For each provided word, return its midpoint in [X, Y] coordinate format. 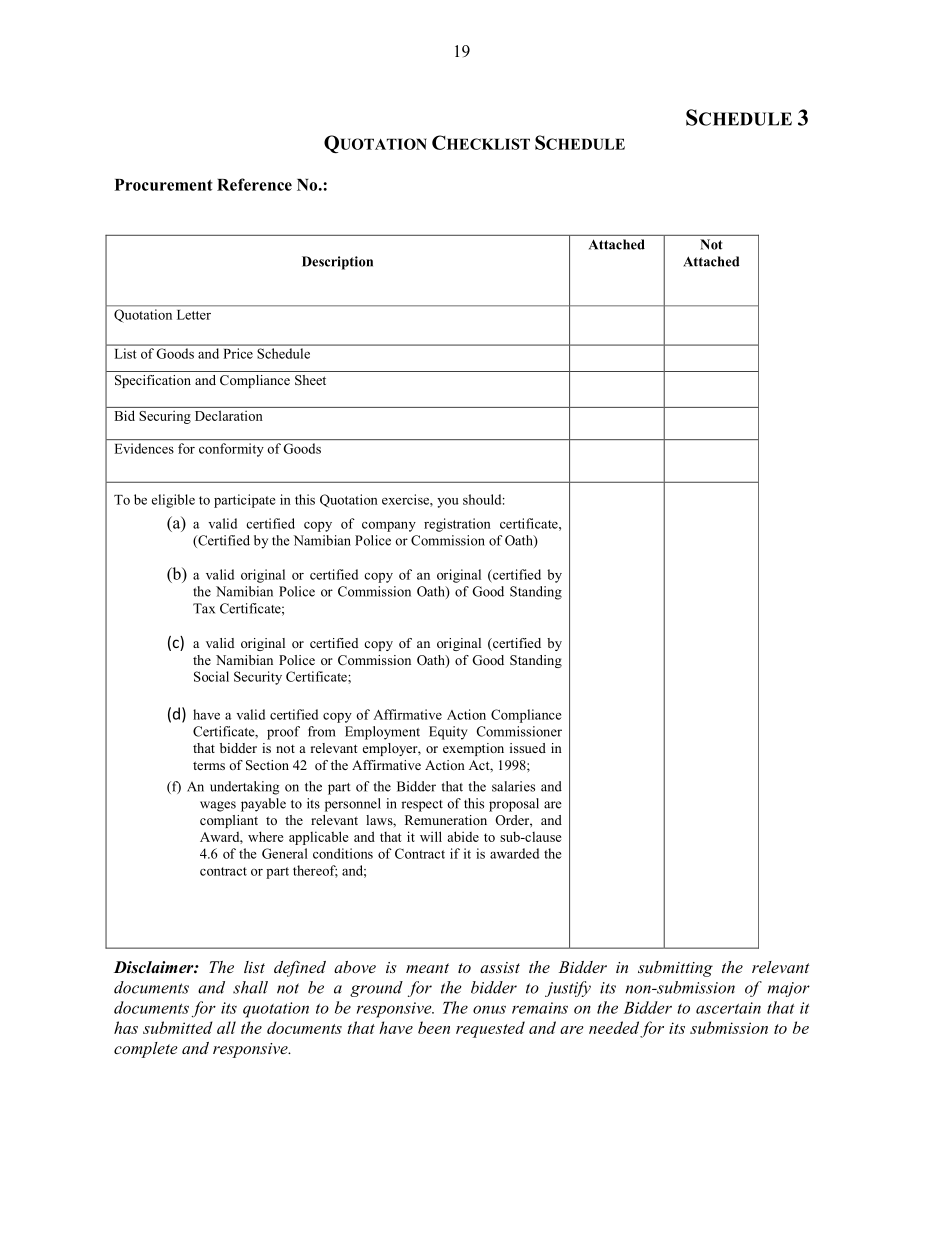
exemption [473, 749]
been [434, 1027]
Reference [254, 184]
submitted [178, 1027]
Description [337, 263]
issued [528, 748]
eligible [173, 501]
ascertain [728, 1008]
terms [209, 765]
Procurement [164, 185]
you [448, 503]
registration [457, 525]
